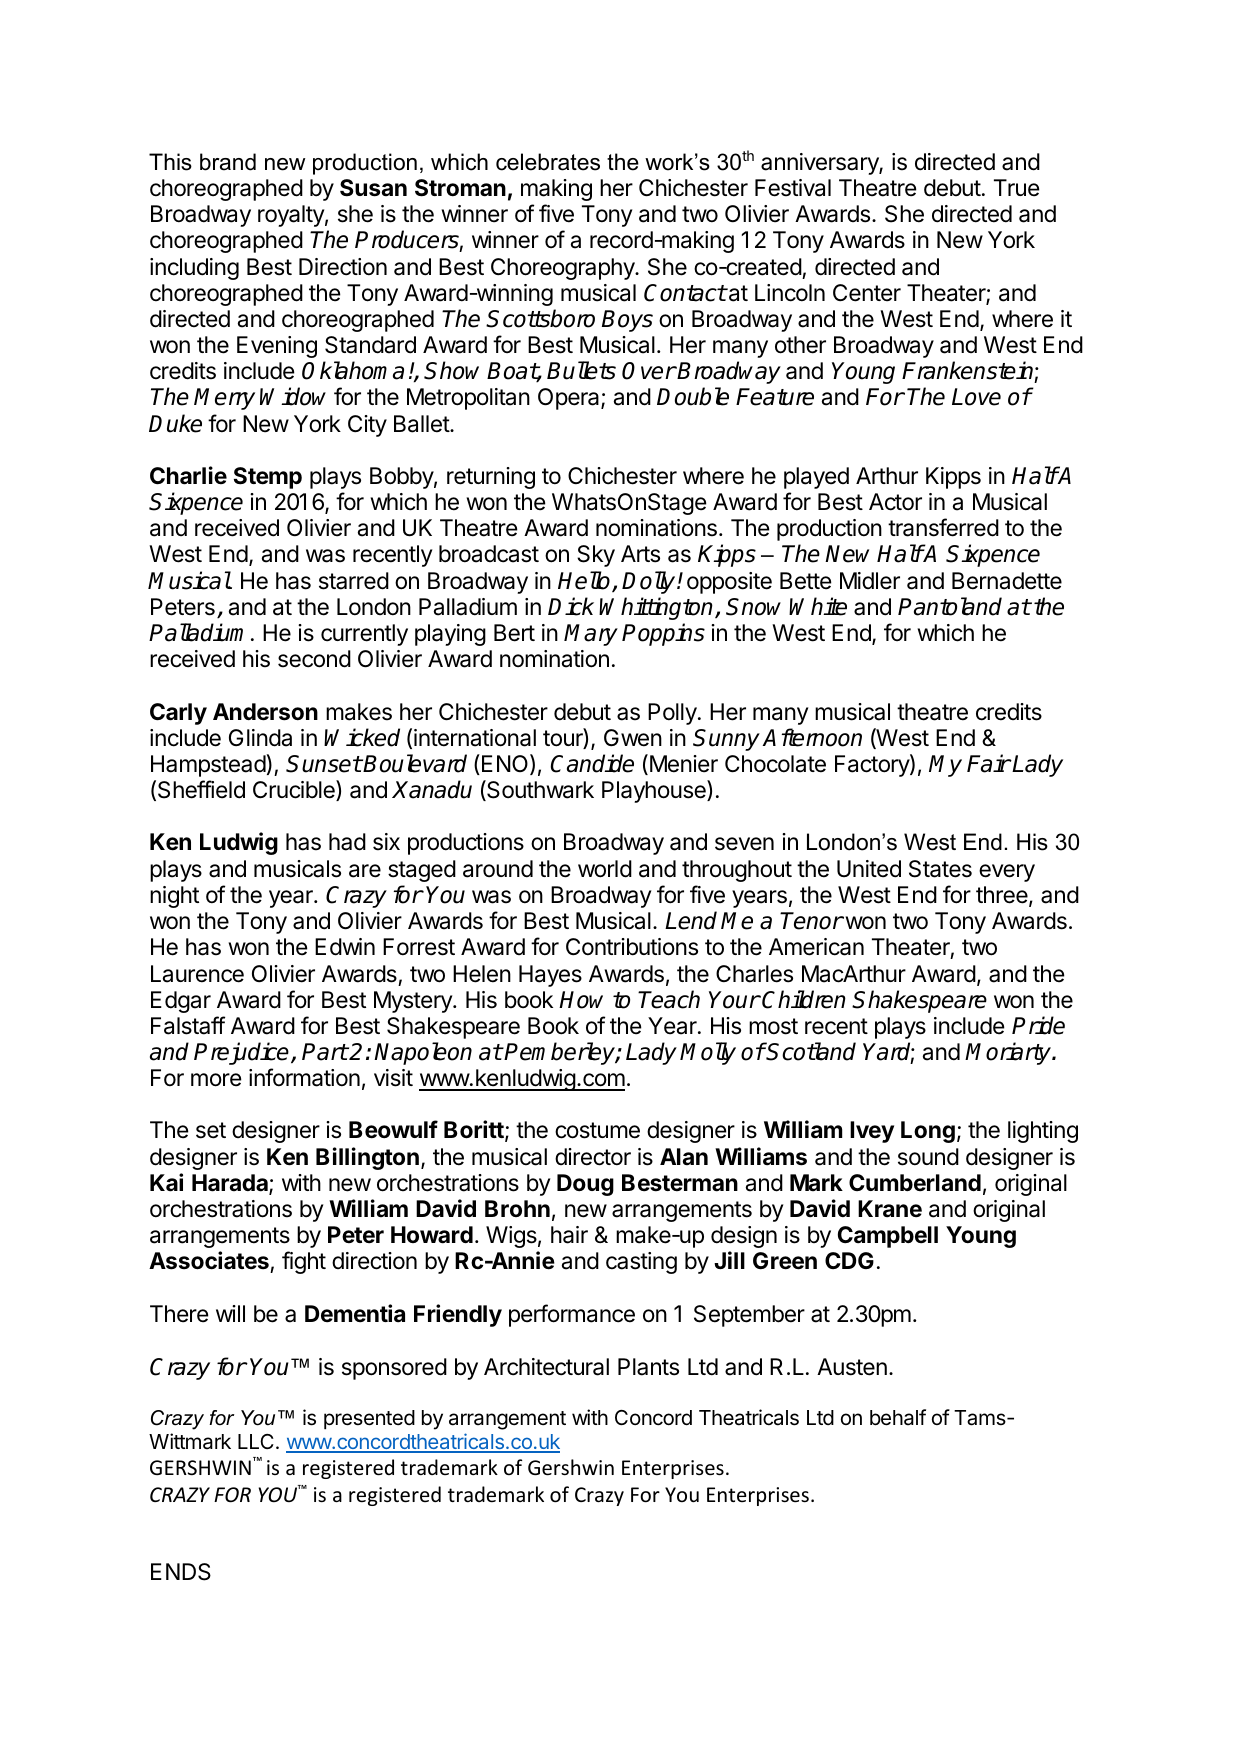 This screenshot has height=1743, width=1233. Describe the element at coordinates (648, 1367) in the screenshot. I see `Plants` at that location.
